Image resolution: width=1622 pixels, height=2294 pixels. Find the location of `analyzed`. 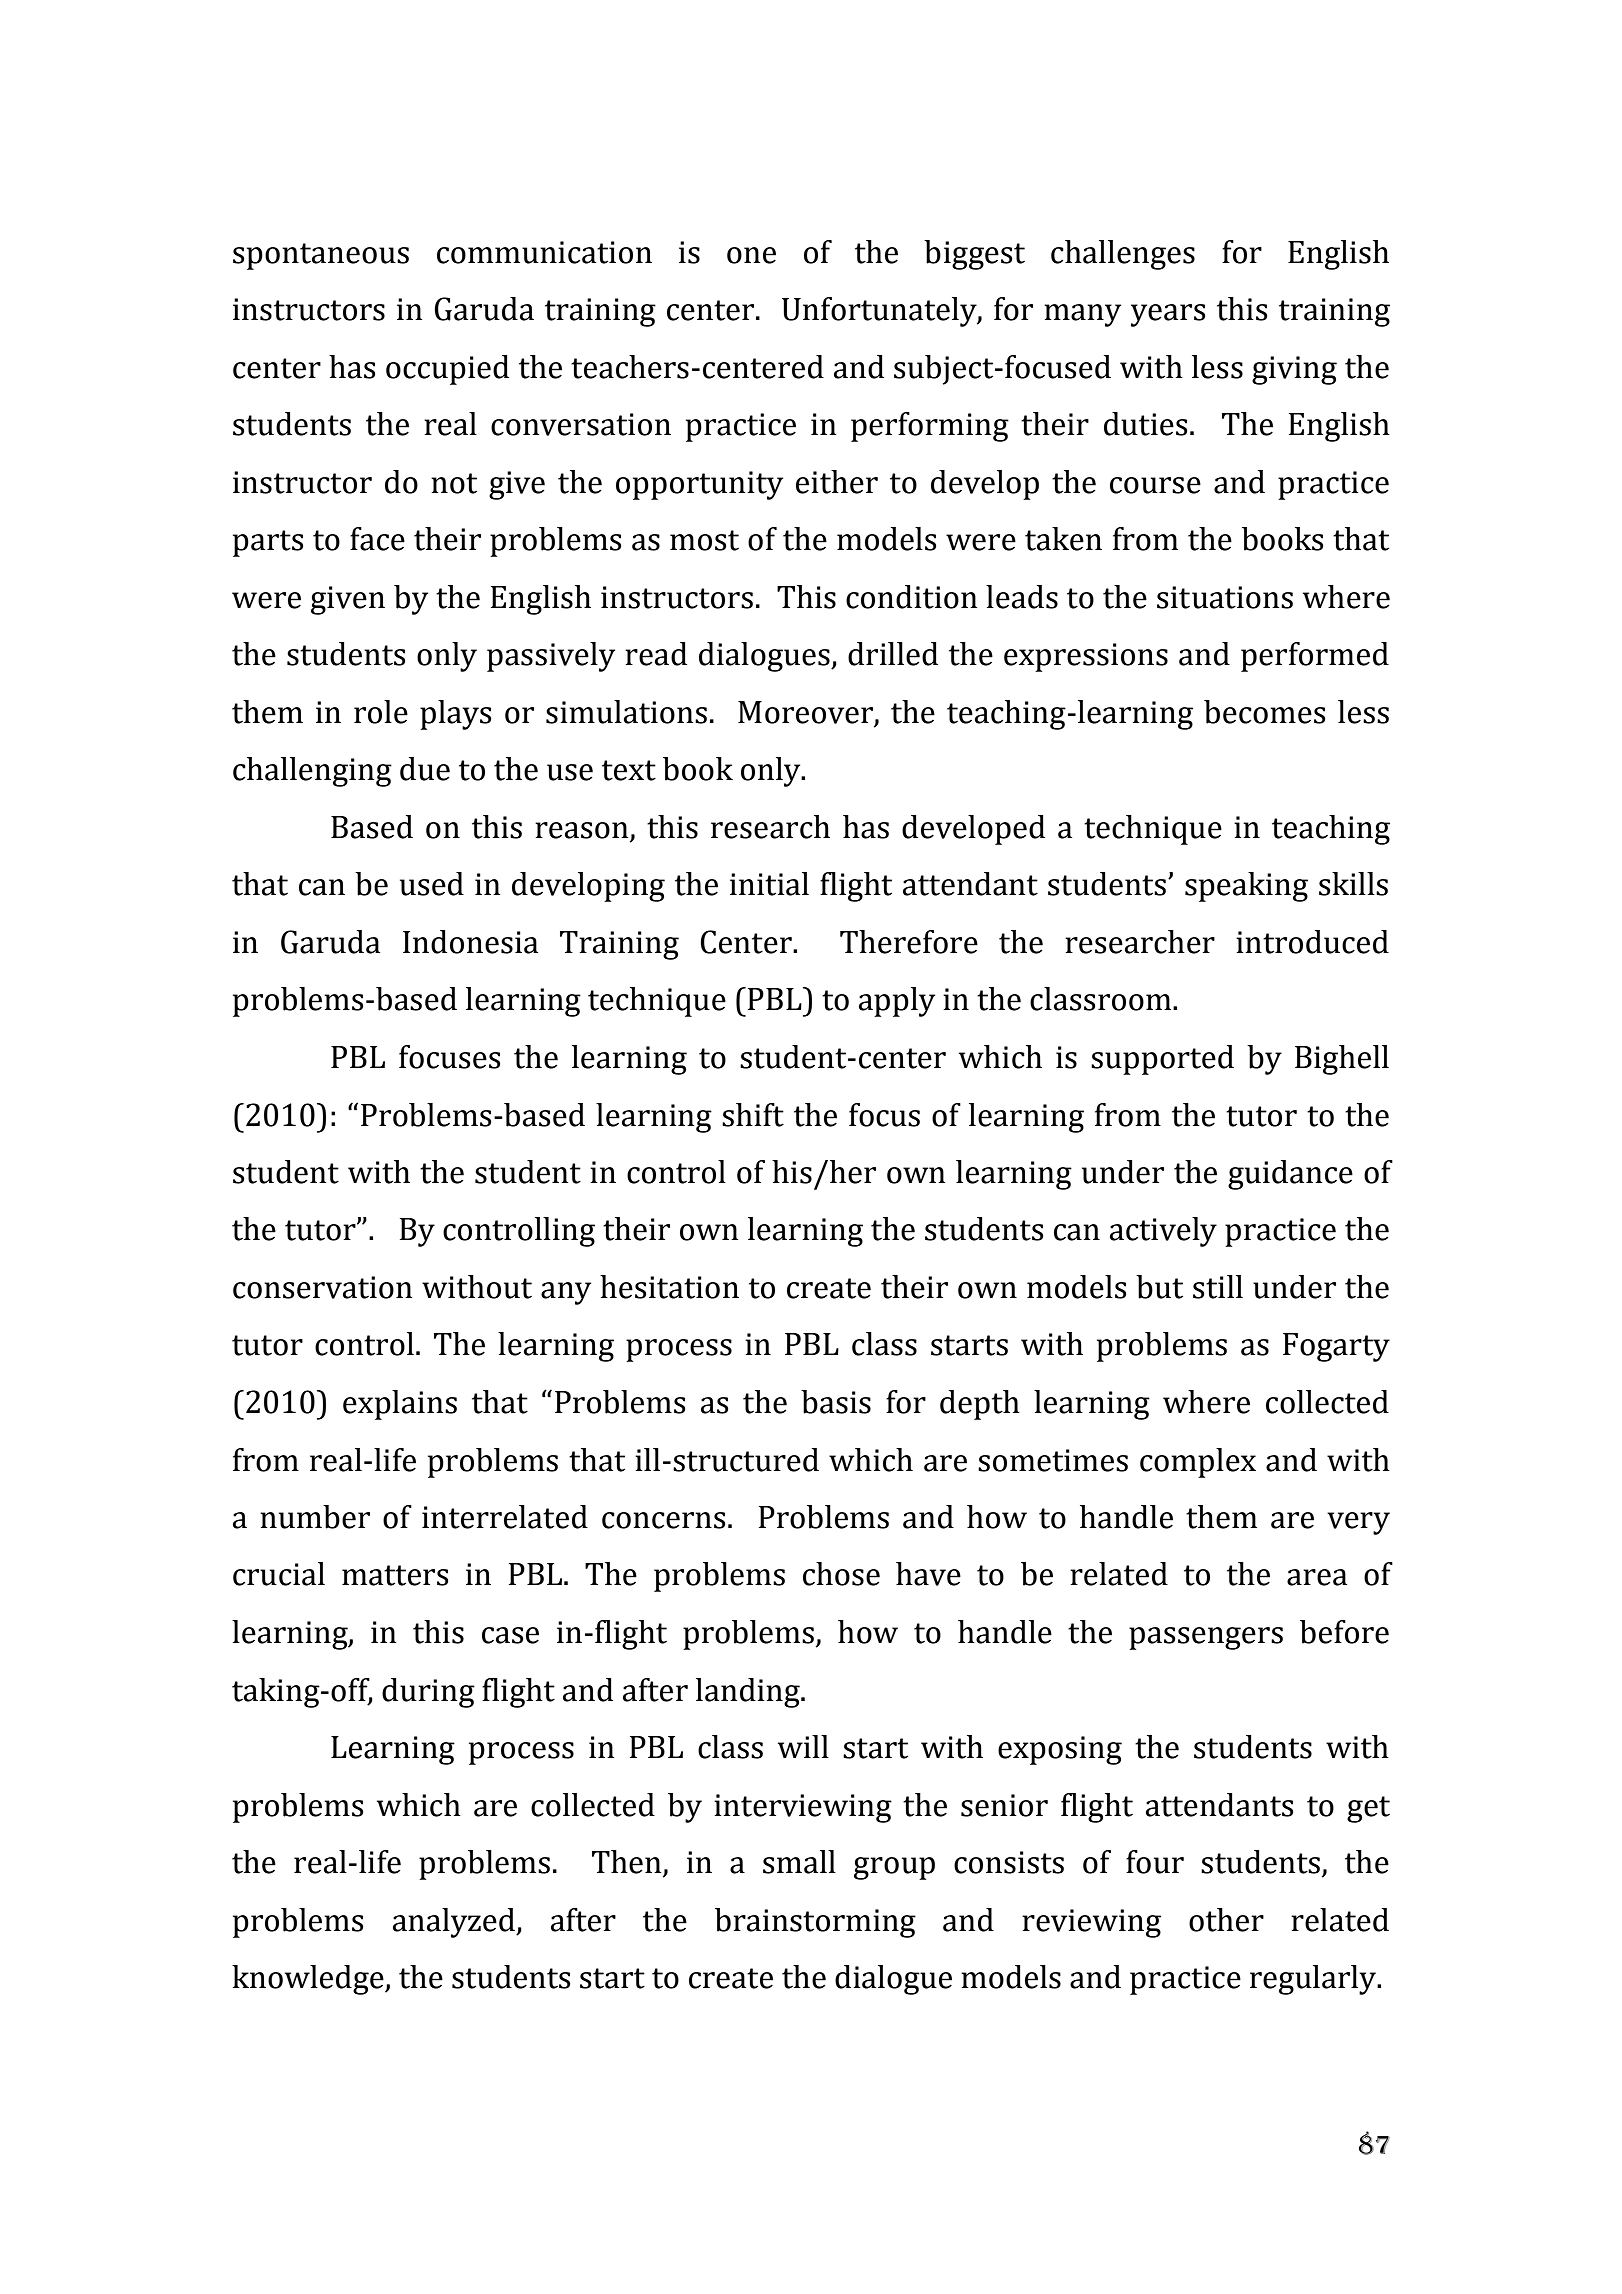

analyzed is located at coordinates (455, 1923).
